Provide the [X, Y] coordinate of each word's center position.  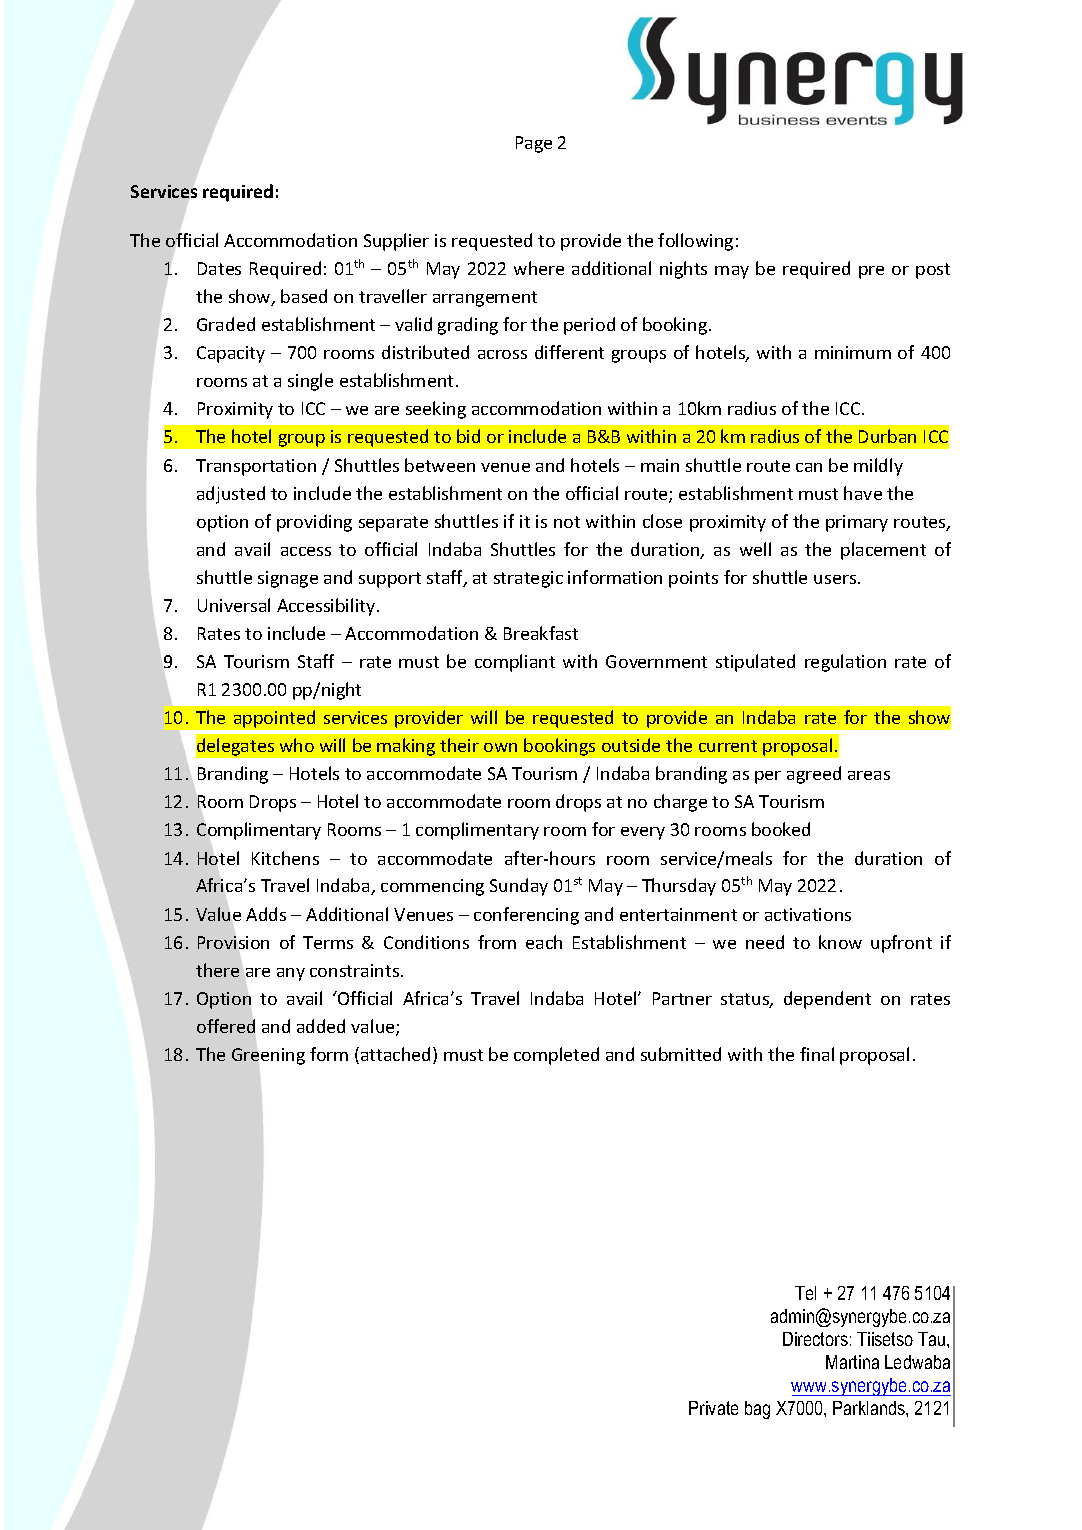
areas [869, 775]
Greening [268, 1056]
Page [534, 144]
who [297, 745]
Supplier [396, 242]
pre [871, 272]
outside [631, 745]
